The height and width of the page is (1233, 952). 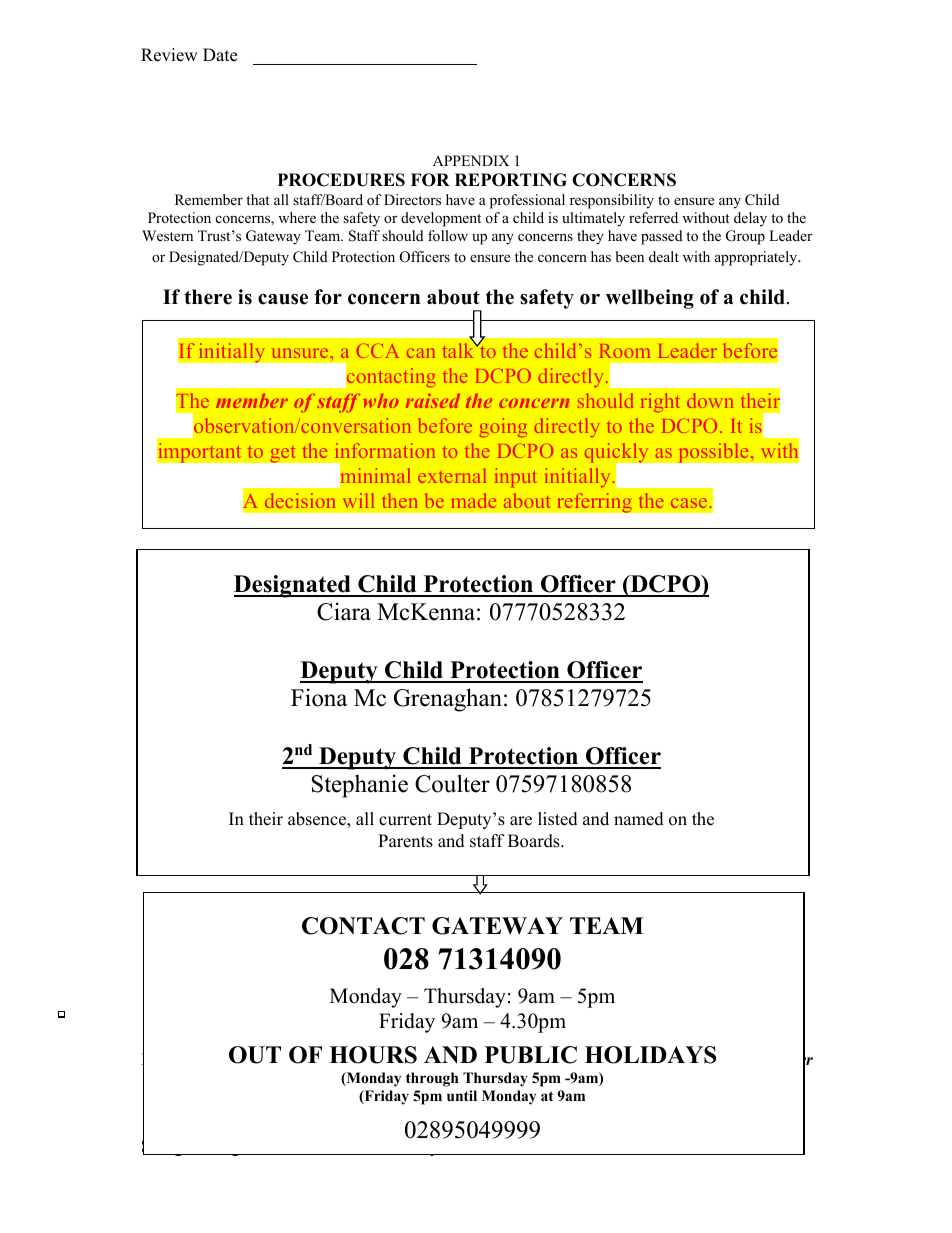 I want to click on Safeguarding, so click(x=192, y=1146).
